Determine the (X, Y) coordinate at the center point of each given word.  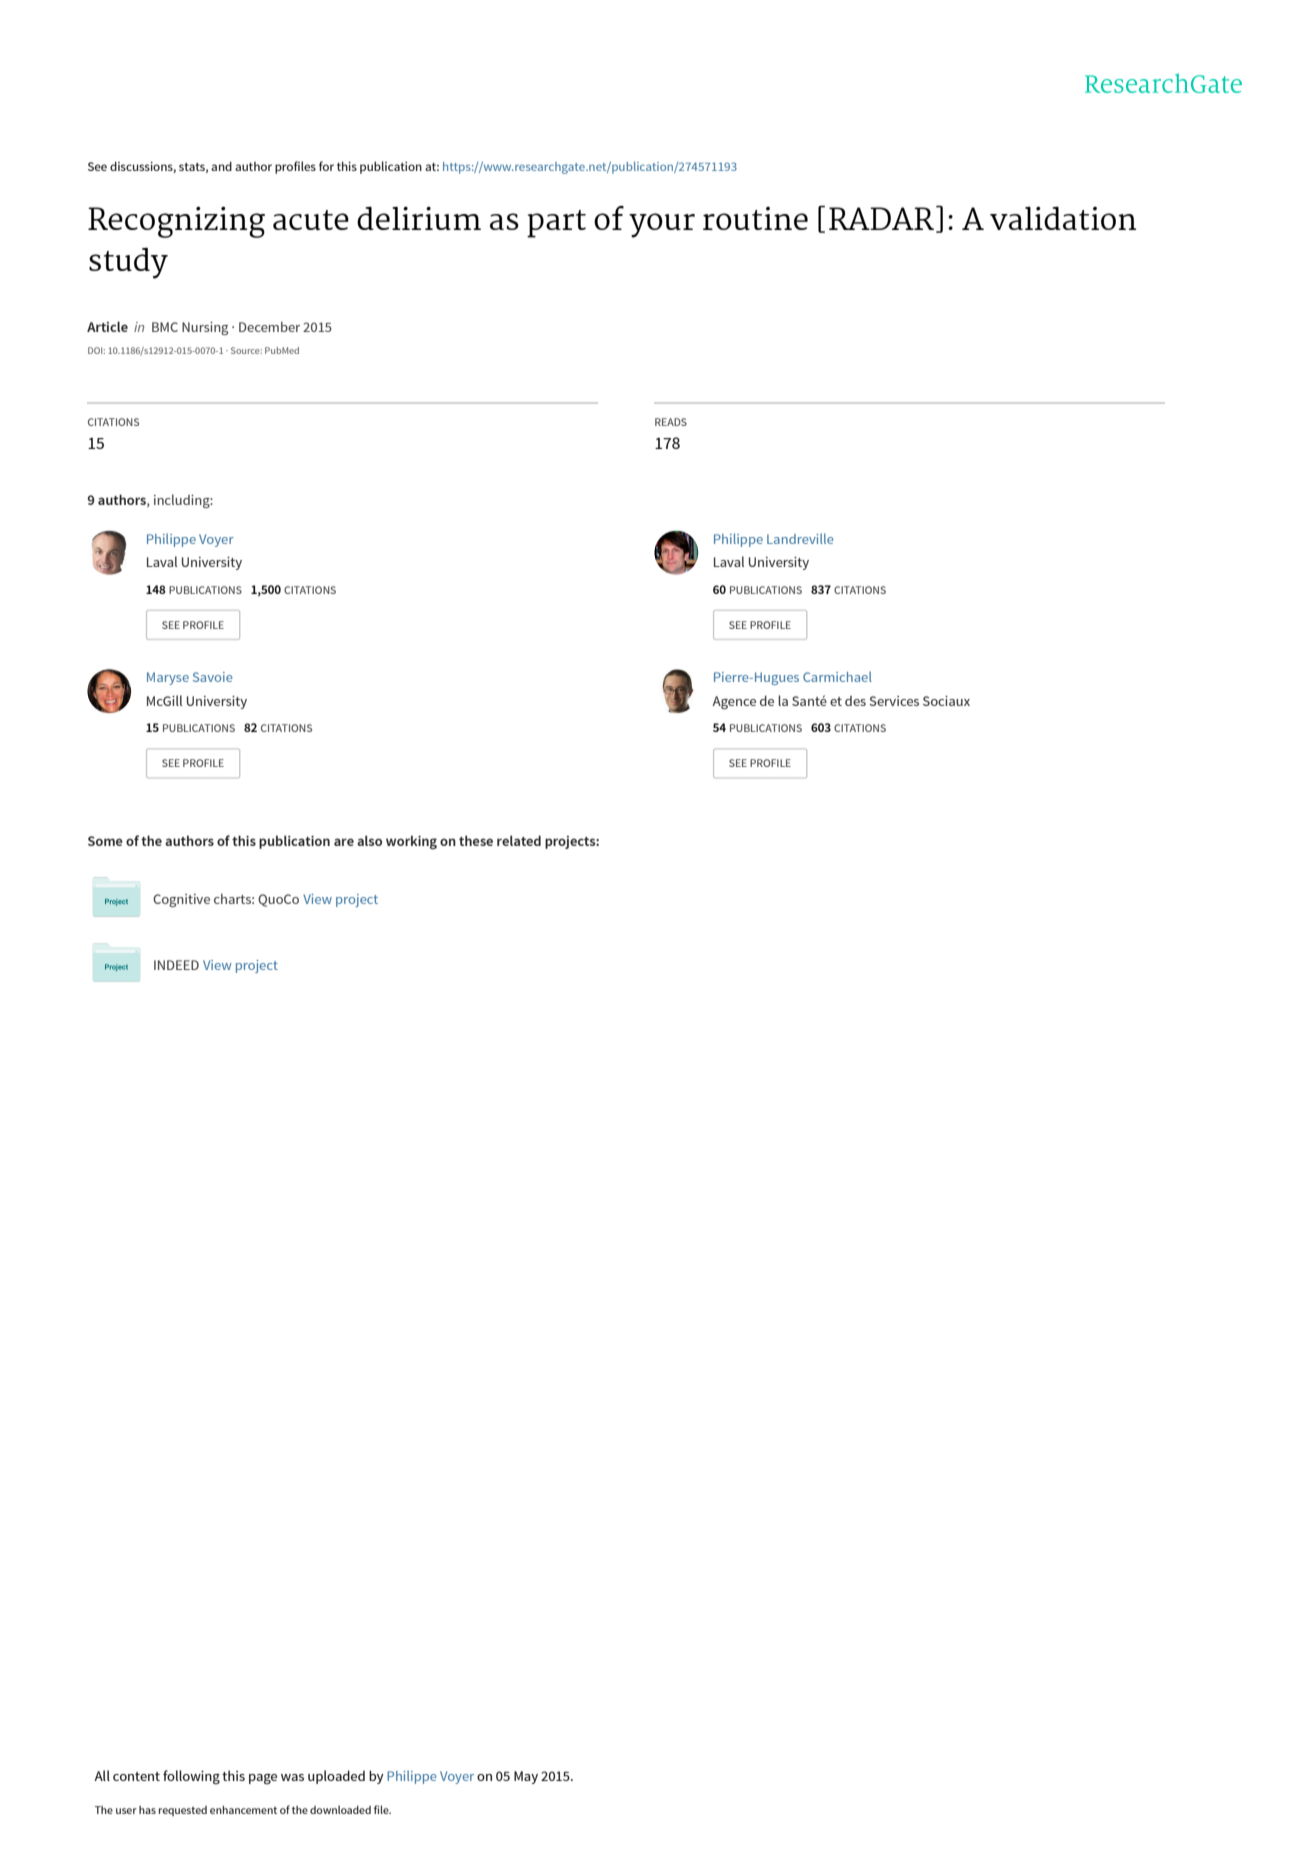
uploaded (336, 1777)
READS (671, 422)
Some (105, 841)
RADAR (881, 218)
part (556, 224)
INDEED (176, 965)
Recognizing (176, 222)
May (526, 1777)
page (263, 1779)
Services (894, 701)
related (519, 840)
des (855, 701)
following (191, 1777)
